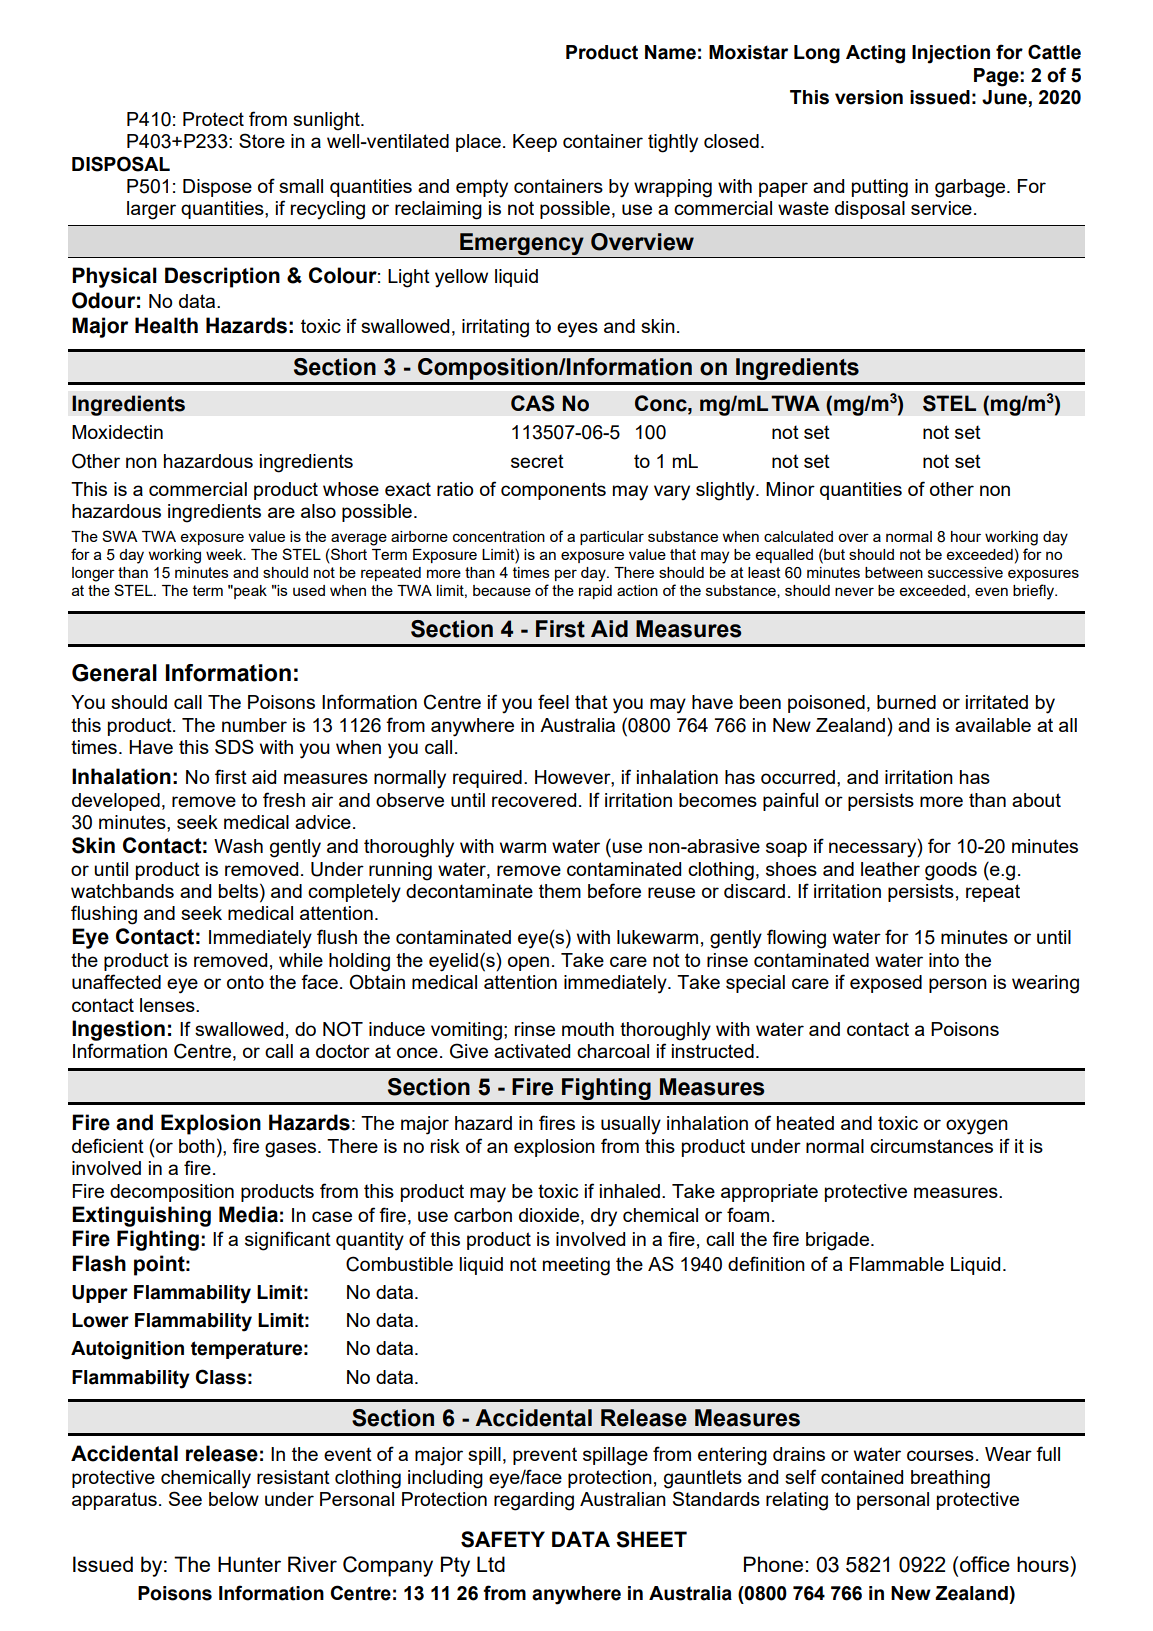  What do you see at coordinates (951, 54) in the image?
I see `Injection` at bounding box center [951, 54].
